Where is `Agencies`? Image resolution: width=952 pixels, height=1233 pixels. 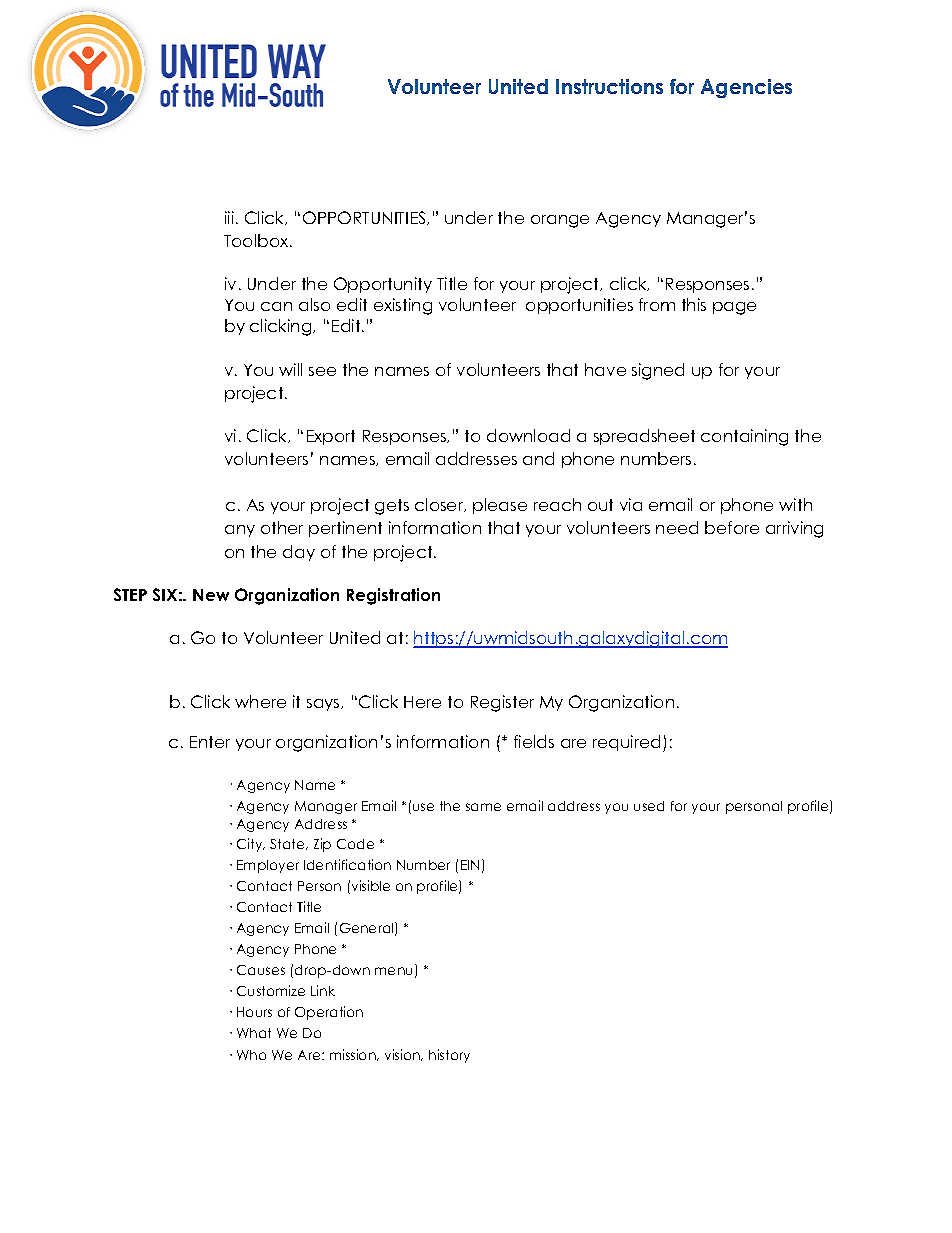 Agencies is located at coordinates (746, 88).
